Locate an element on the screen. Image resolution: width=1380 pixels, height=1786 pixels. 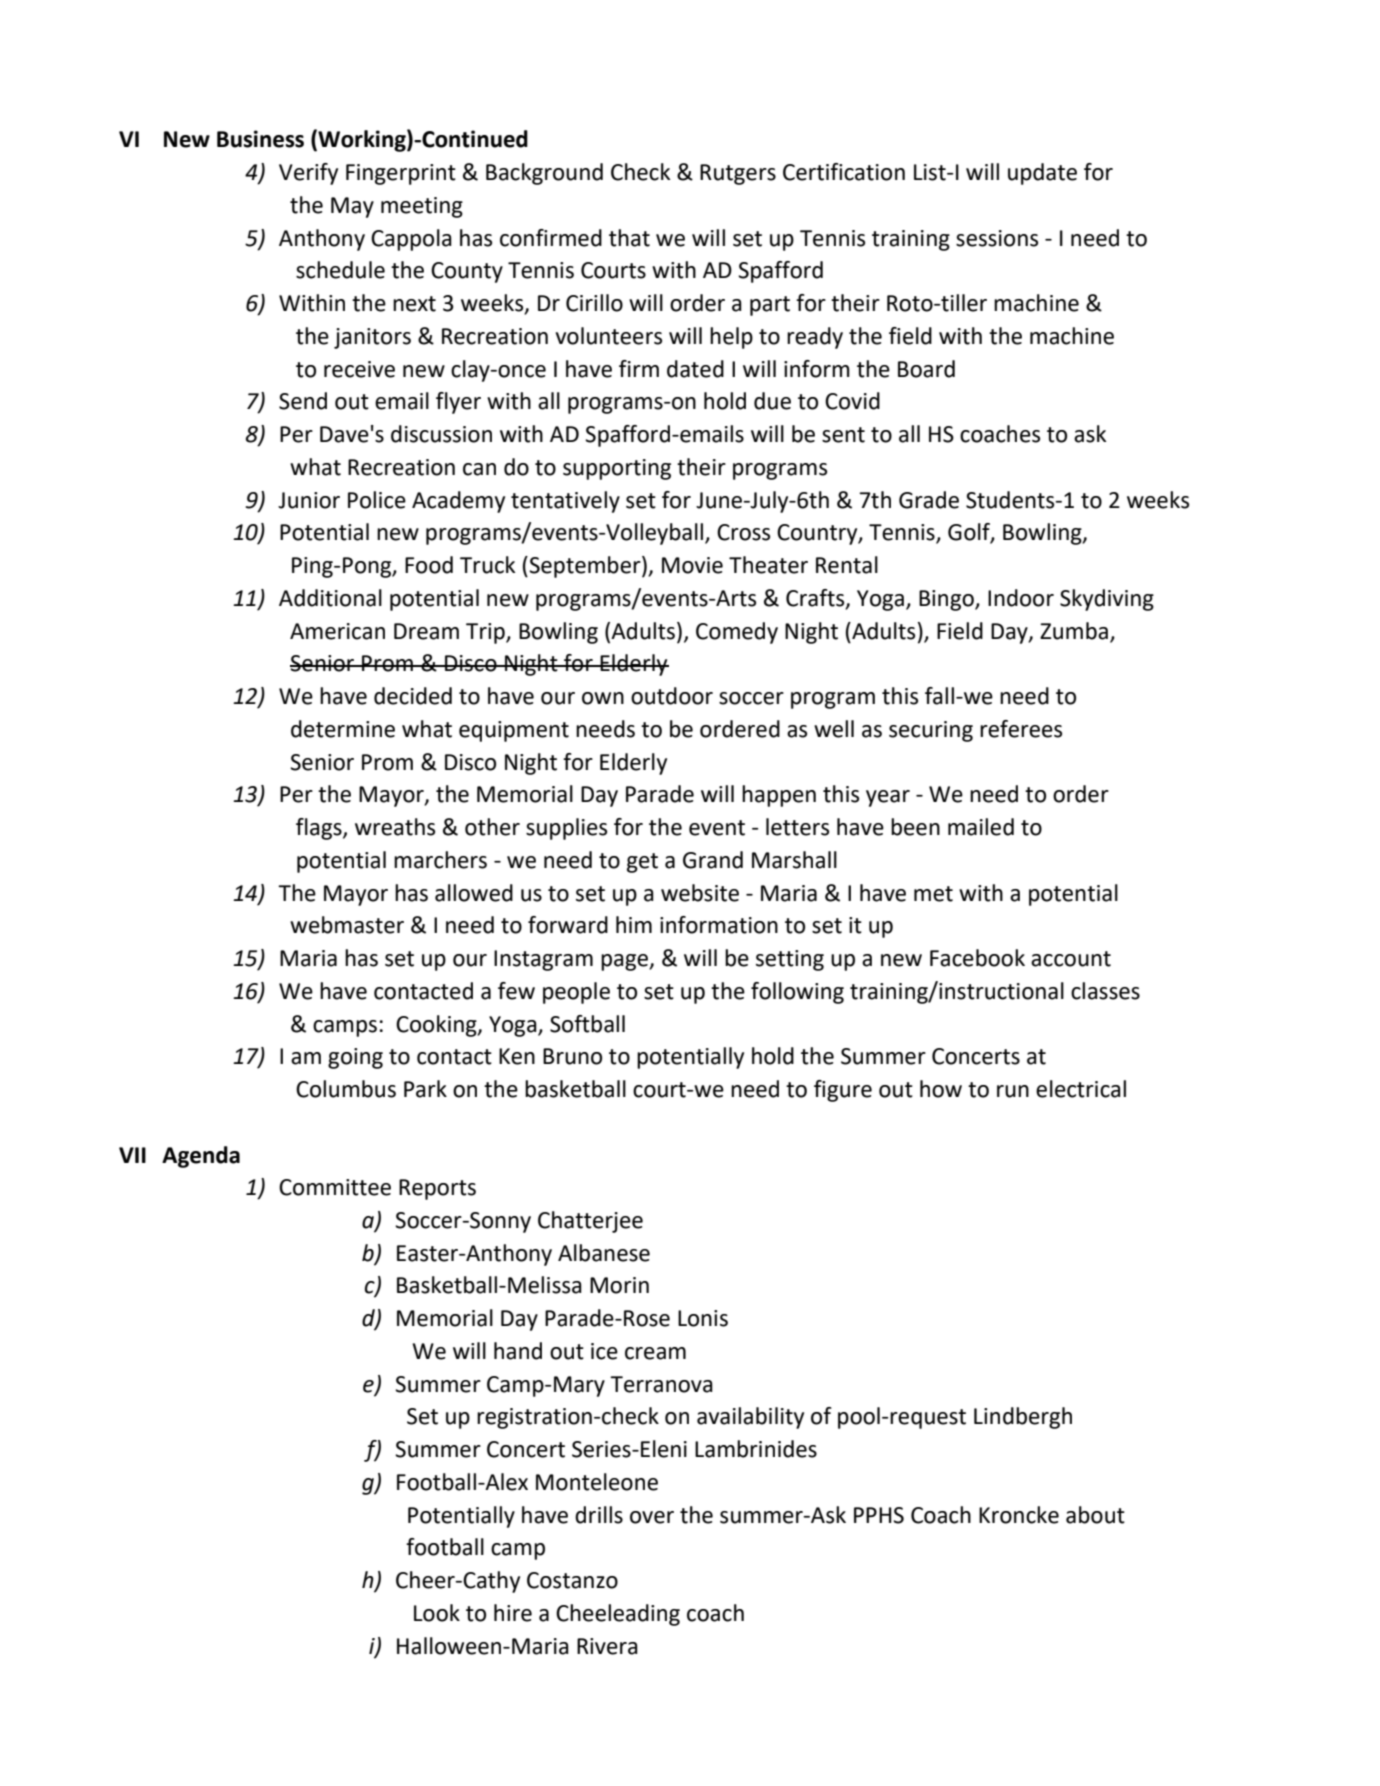
Business is located at coordinates (260, 139).
